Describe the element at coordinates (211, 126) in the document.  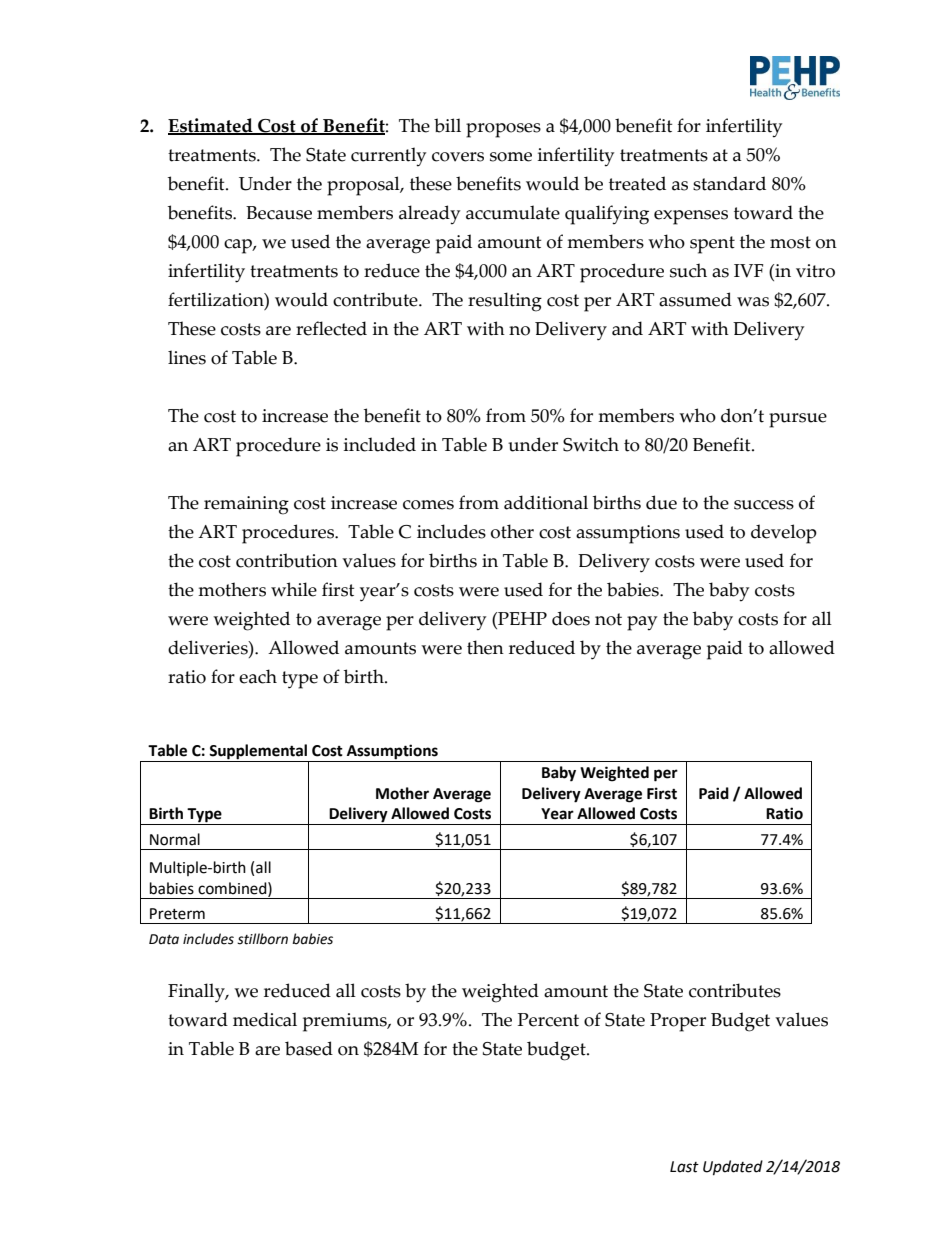
I see `Estimated` at that location.
